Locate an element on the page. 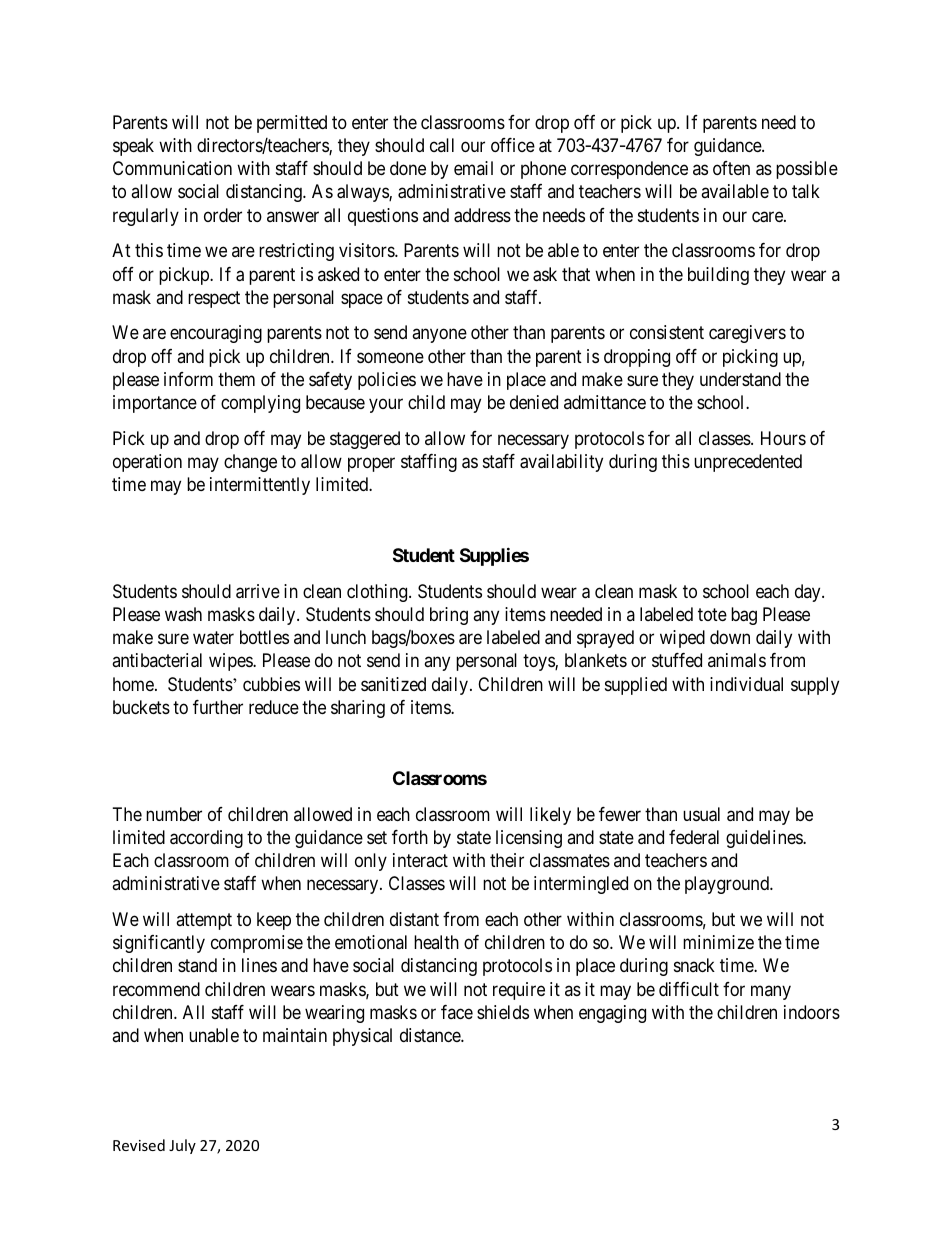 The height and width of the page is (1233, 952). bring is located at coordinates (449, 616).
